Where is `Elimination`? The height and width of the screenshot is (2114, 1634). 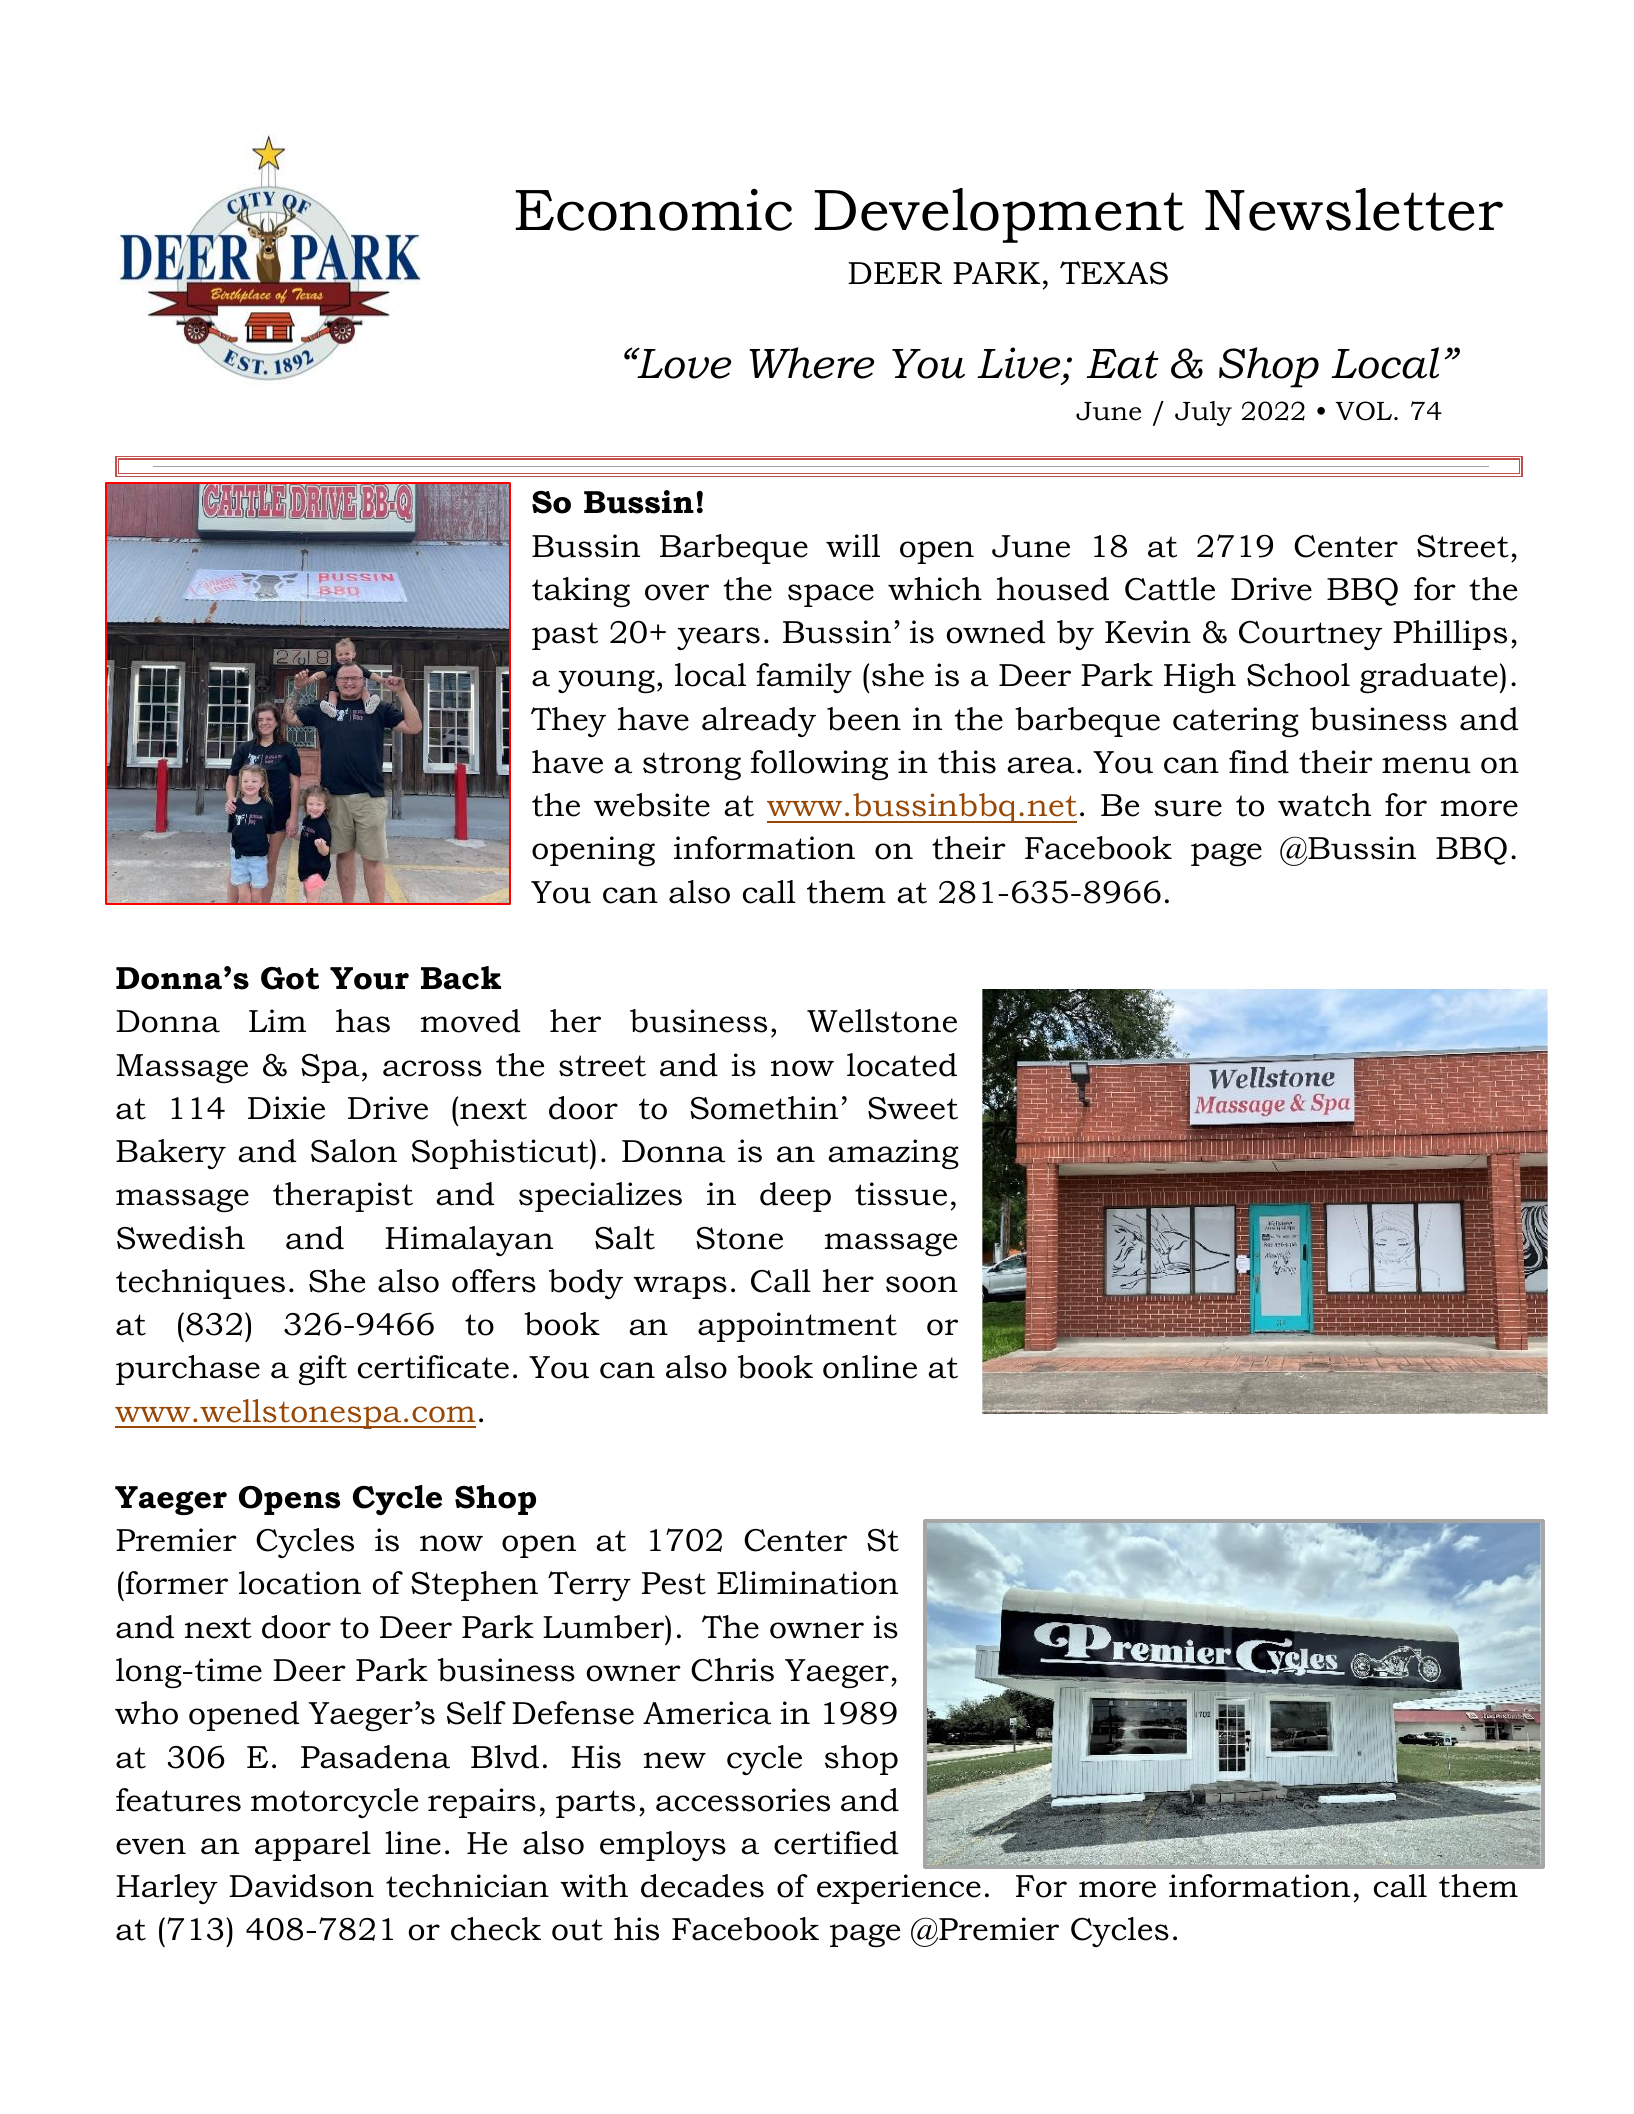 Elimination is located at coordinates (807, 1583).
